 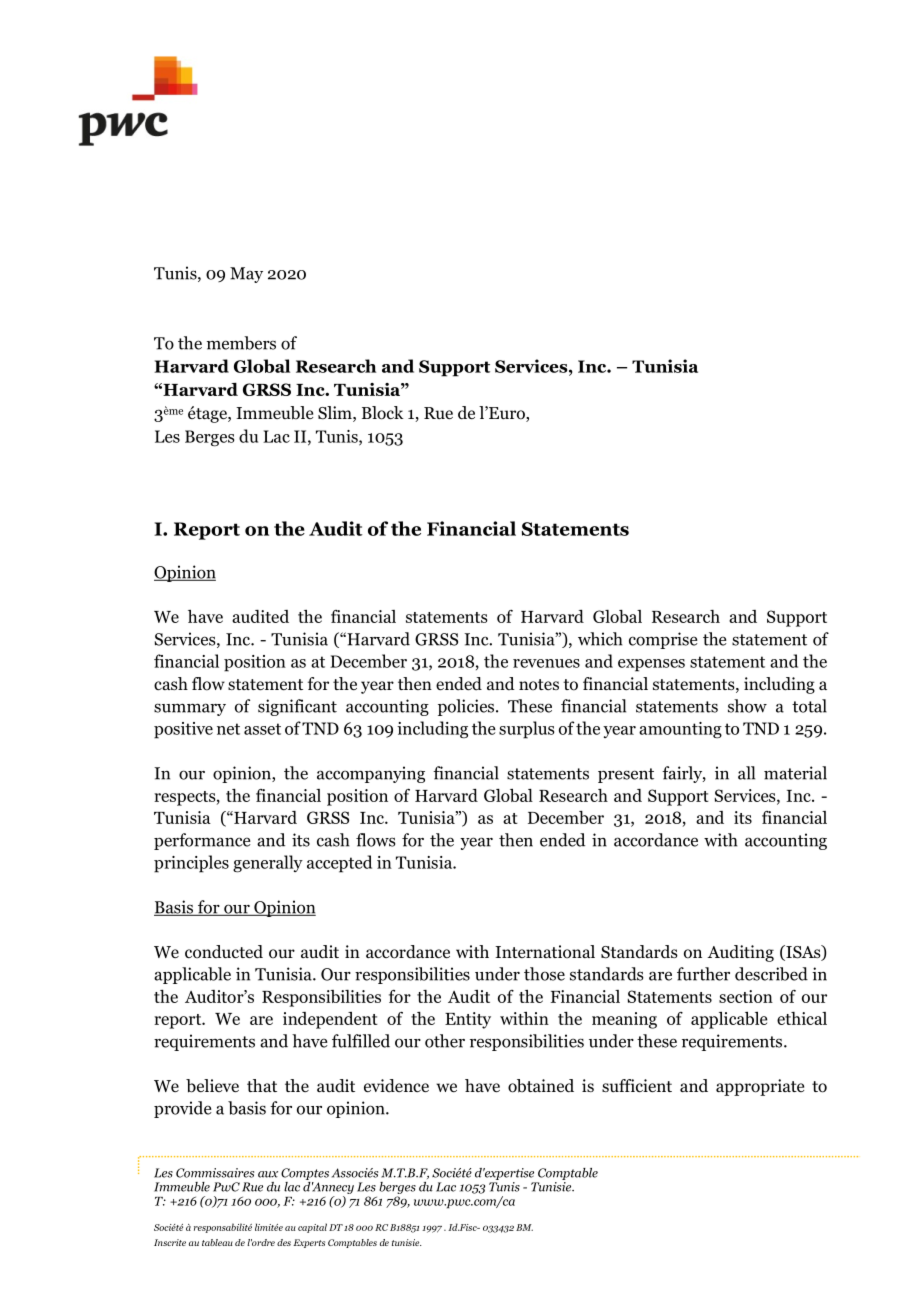 What do you see at coordinates (545, 952) in the screenshot?
I see `International` at bounding box center [545, 952].
